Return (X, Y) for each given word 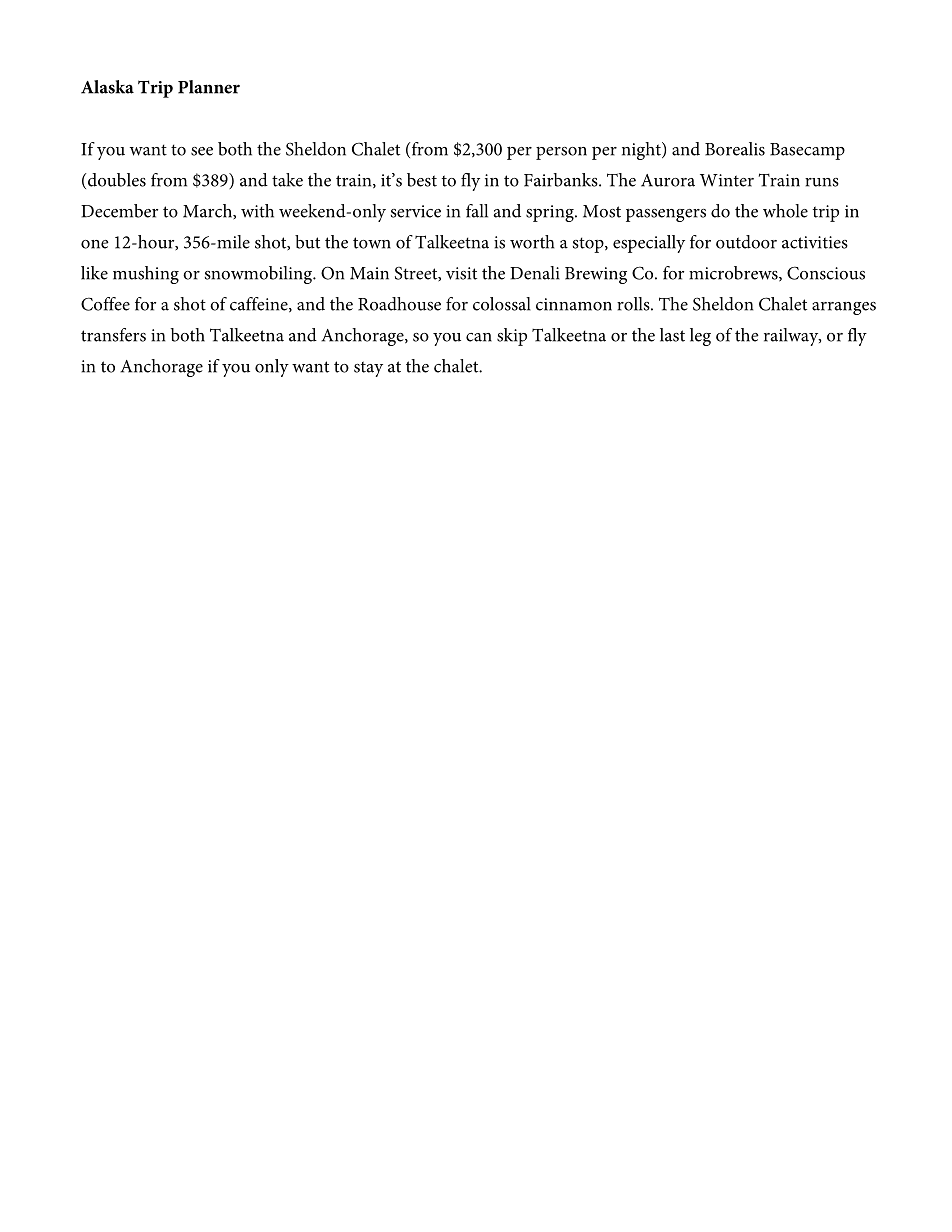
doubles (117, 180)
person (561, 153)
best (422, 180)
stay (368, 369)
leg (700, 337)
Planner (209, 87)
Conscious (826, 273)
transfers (113, 335)
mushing (146, 275)
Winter (727, 180)
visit (461, 273)
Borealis (735, 149)
